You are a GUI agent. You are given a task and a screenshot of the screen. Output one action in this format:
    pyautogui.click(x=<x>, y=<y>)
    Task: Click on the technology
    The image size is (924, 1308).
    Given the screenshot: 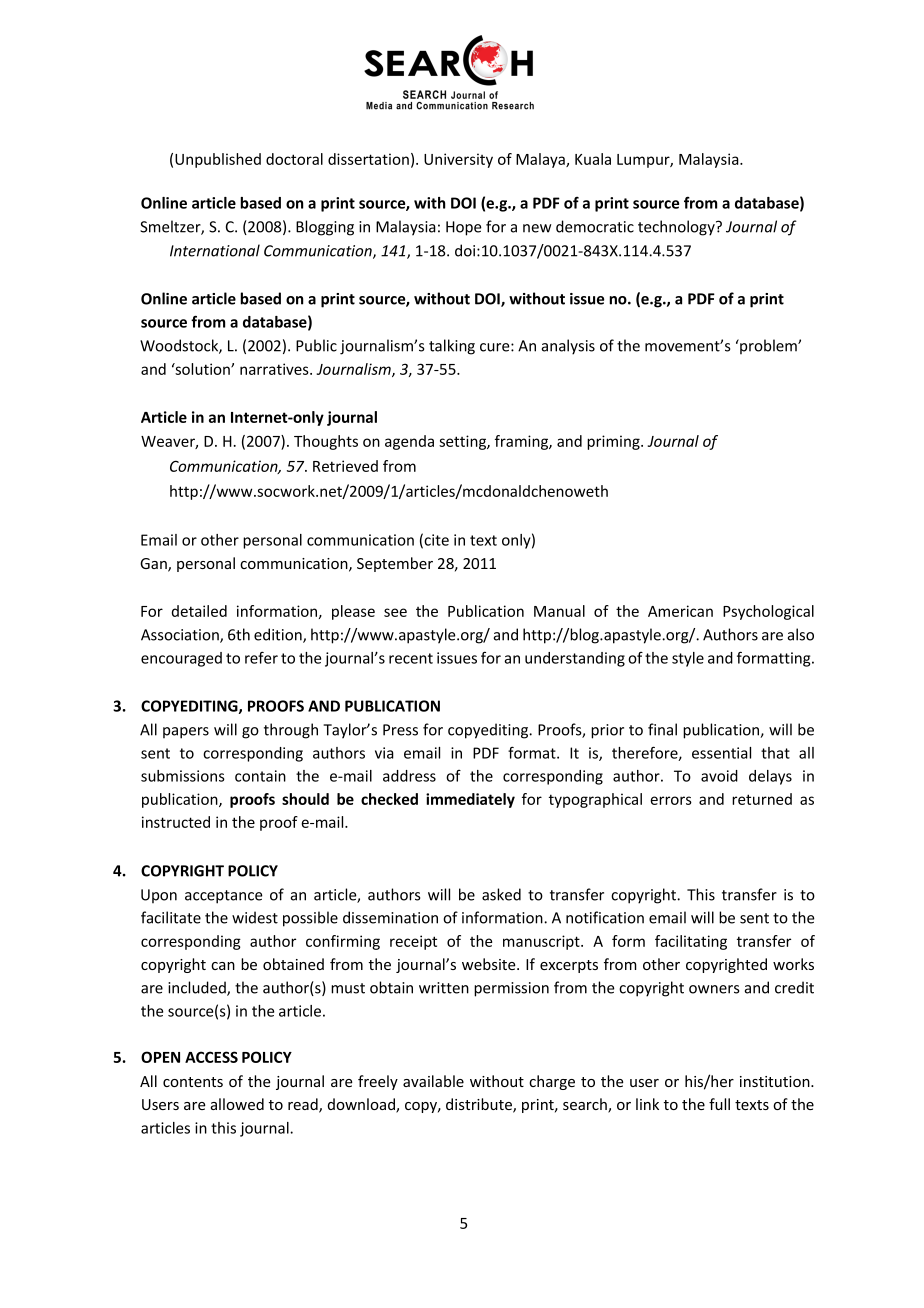 What is the action you would take?
    pyautogui.click(x=677, y=228)
